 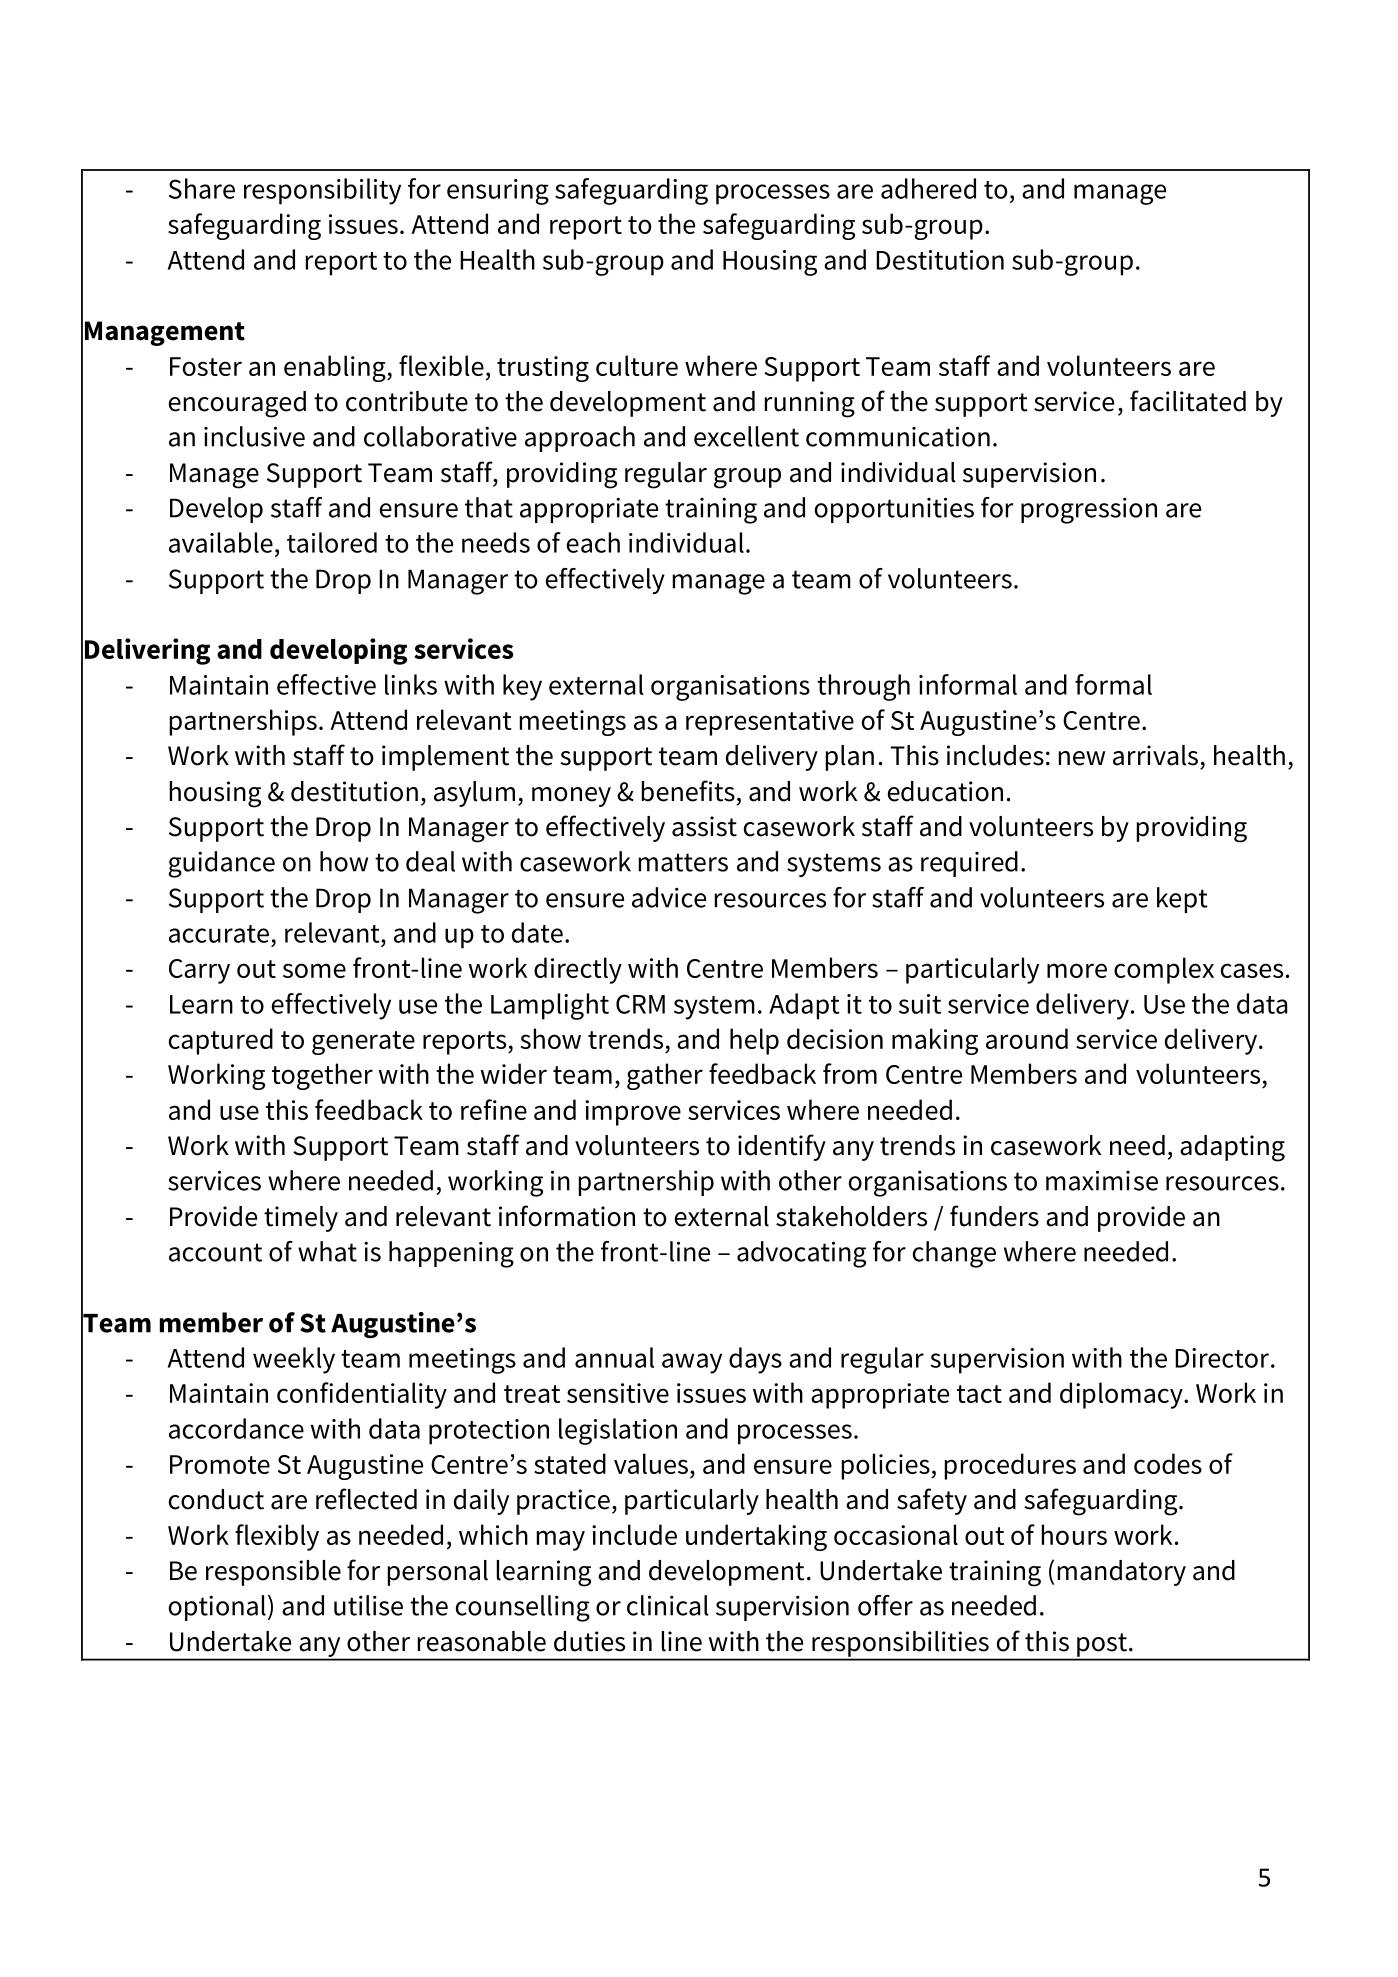 What do you see at coordinates (593, 542) in the page?
I see `each` at bounding box center [593, 542].
